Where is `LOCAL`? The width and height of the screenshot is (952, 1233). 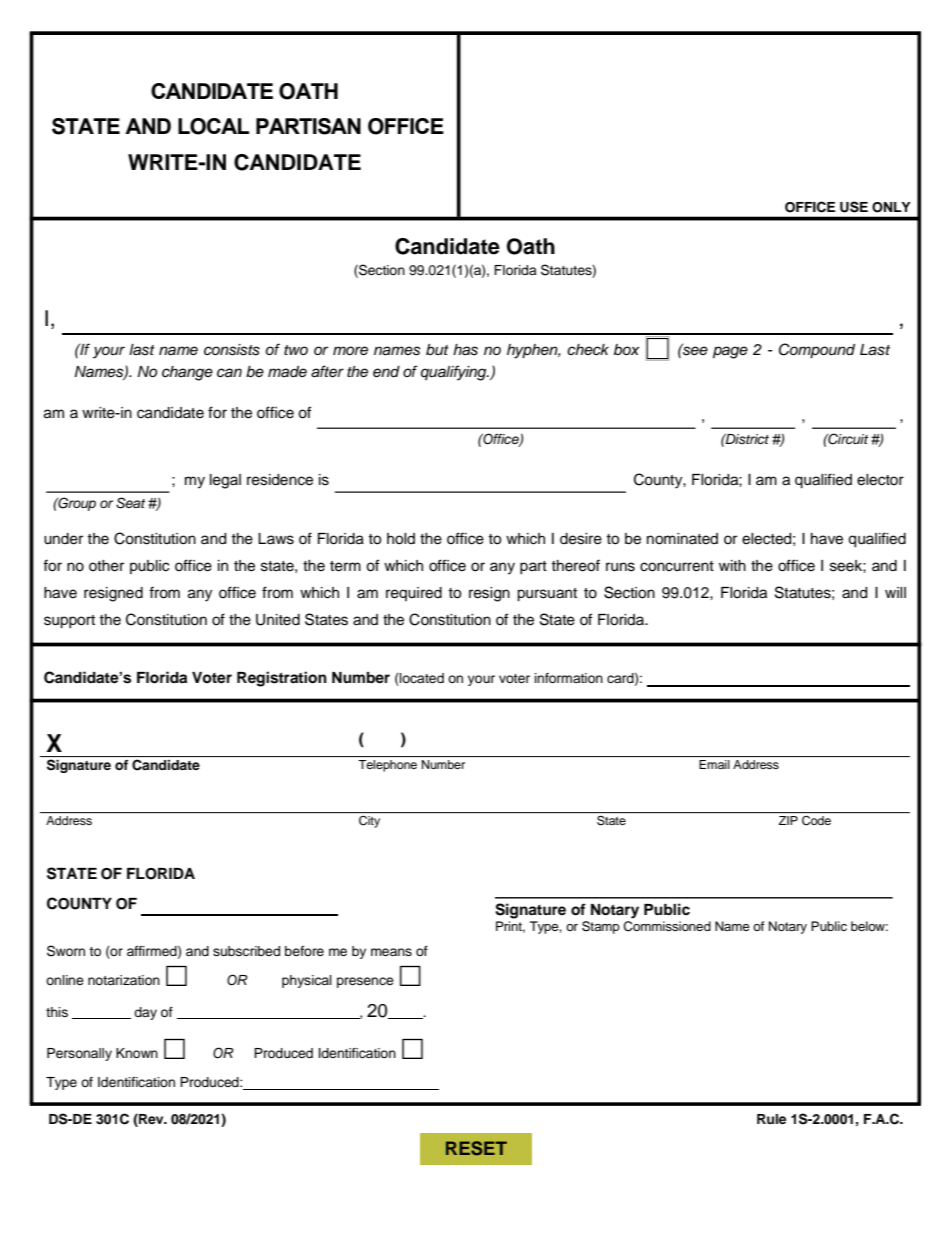
LOCAL is located at coordinates (213, 126).
